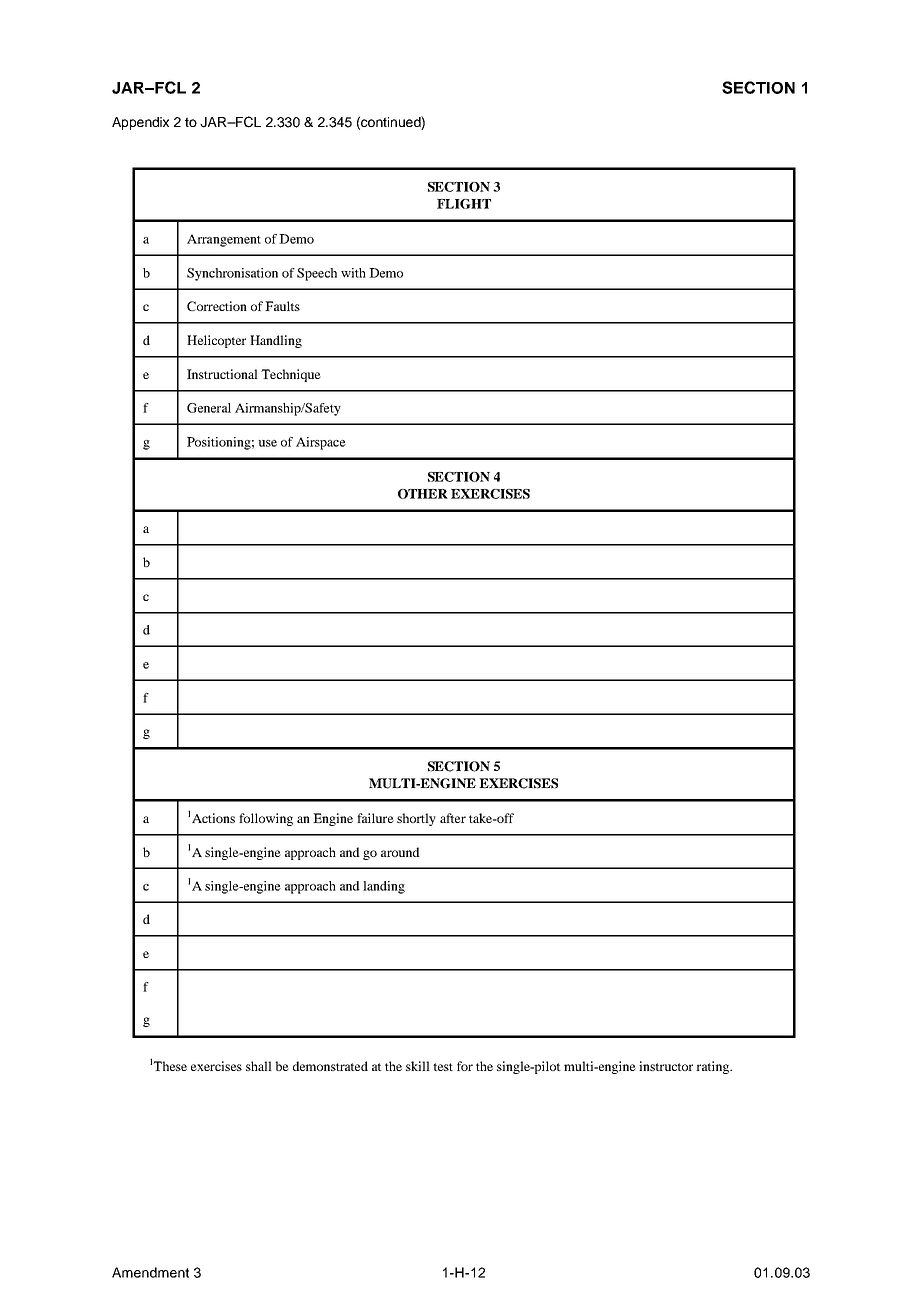 The height and width of the screenshot is (1308, 924). Describe the element at coordinates (453, 818) in the screenshot. I see `after` at that location.
